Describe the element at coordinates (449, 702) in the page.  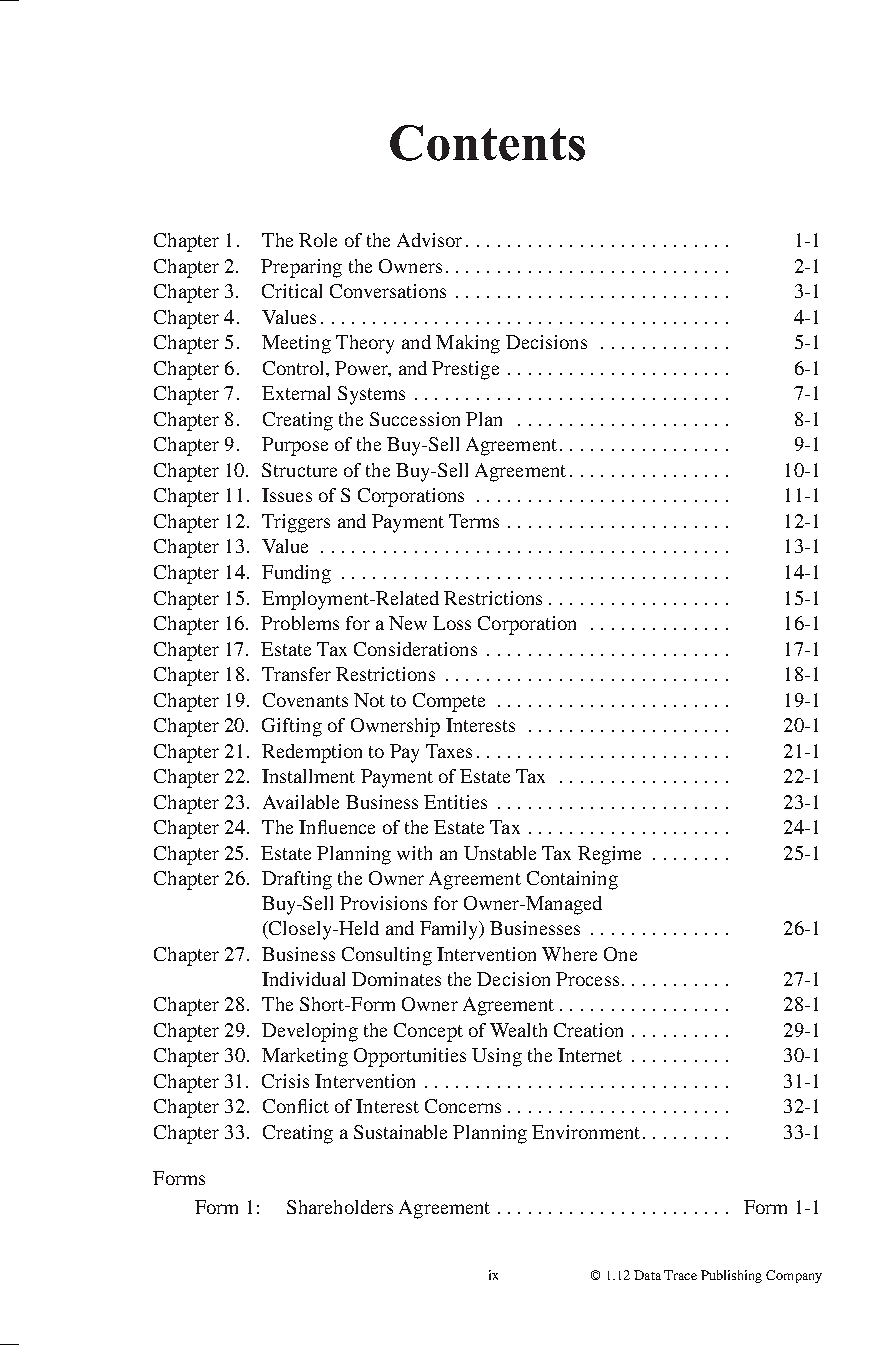
I see `Compete` at that location.
